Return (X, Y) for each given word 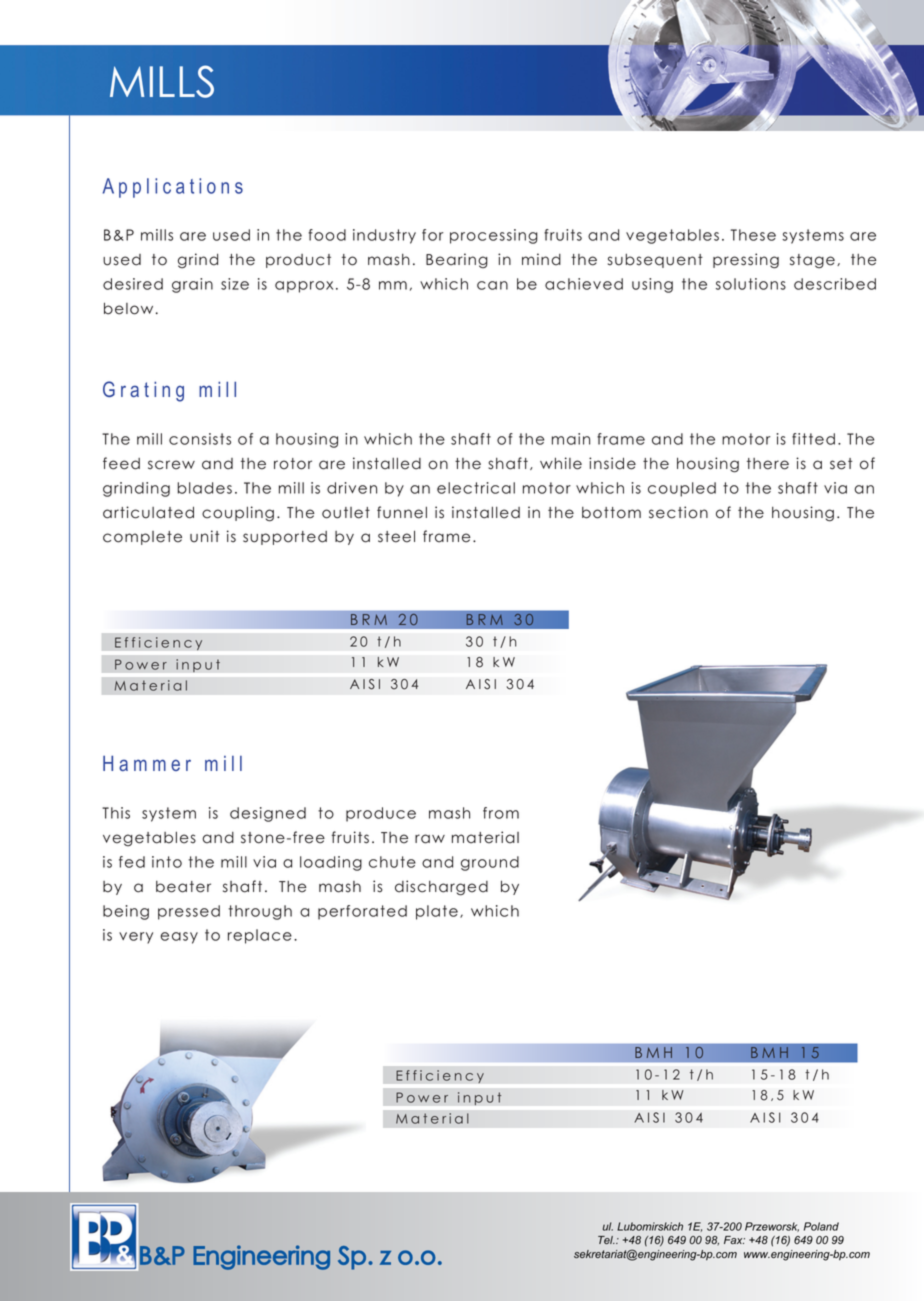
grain (192, 285)
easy (179, 938)
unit (204, 536)
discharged (441, 888)
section (678, 512)
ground (490, 863)
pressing (746, 261)
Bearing (457, 261)
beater (183, 887)
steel (396, 536)
